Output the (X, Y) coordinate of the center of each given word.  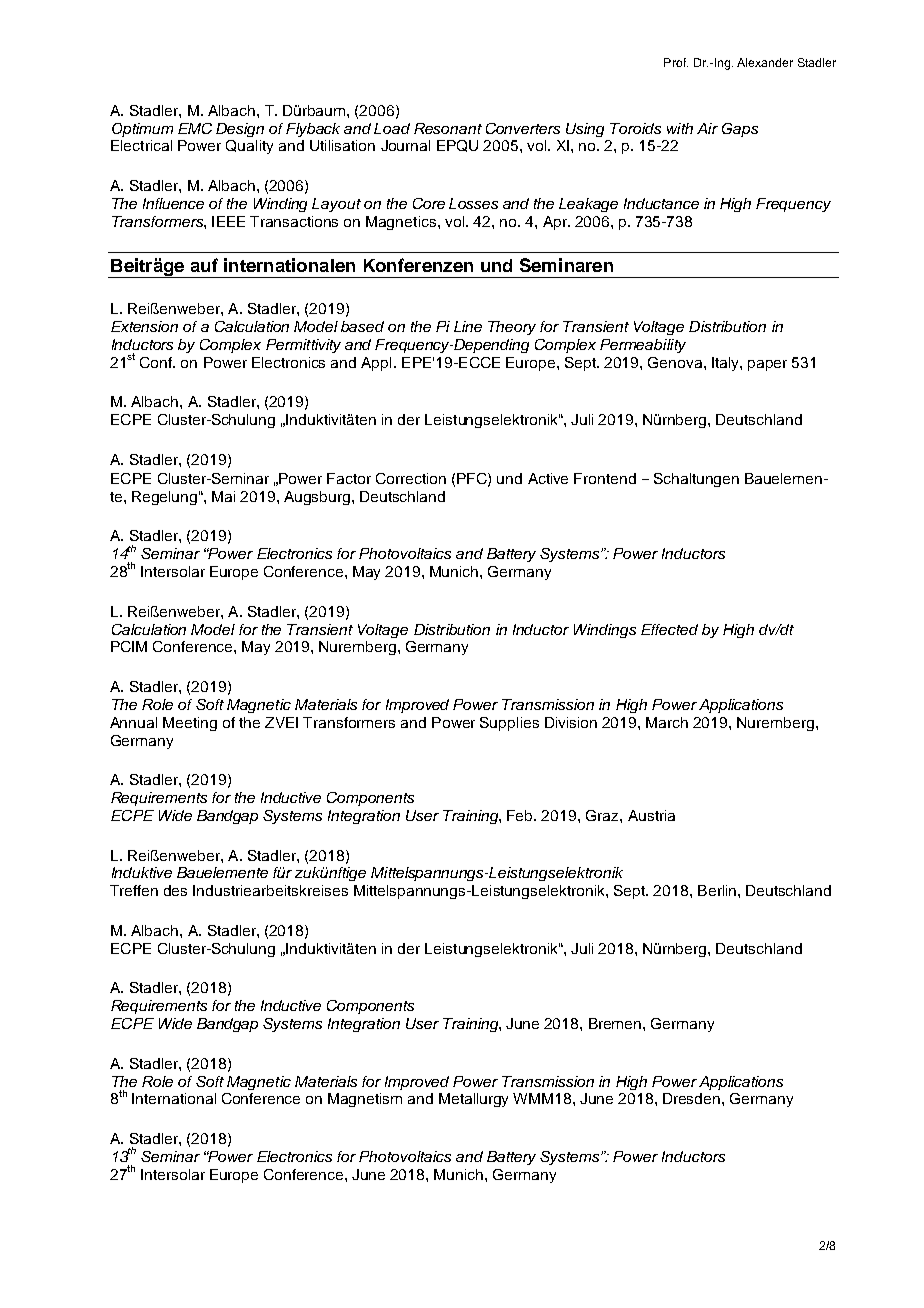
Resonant (448, 128)
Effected (669, 629)
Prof (676, 62)
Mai (223, 496)
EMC (195, 128)
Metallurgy (473, 1100)
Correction (411, 478)
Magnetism (365, 1100)
